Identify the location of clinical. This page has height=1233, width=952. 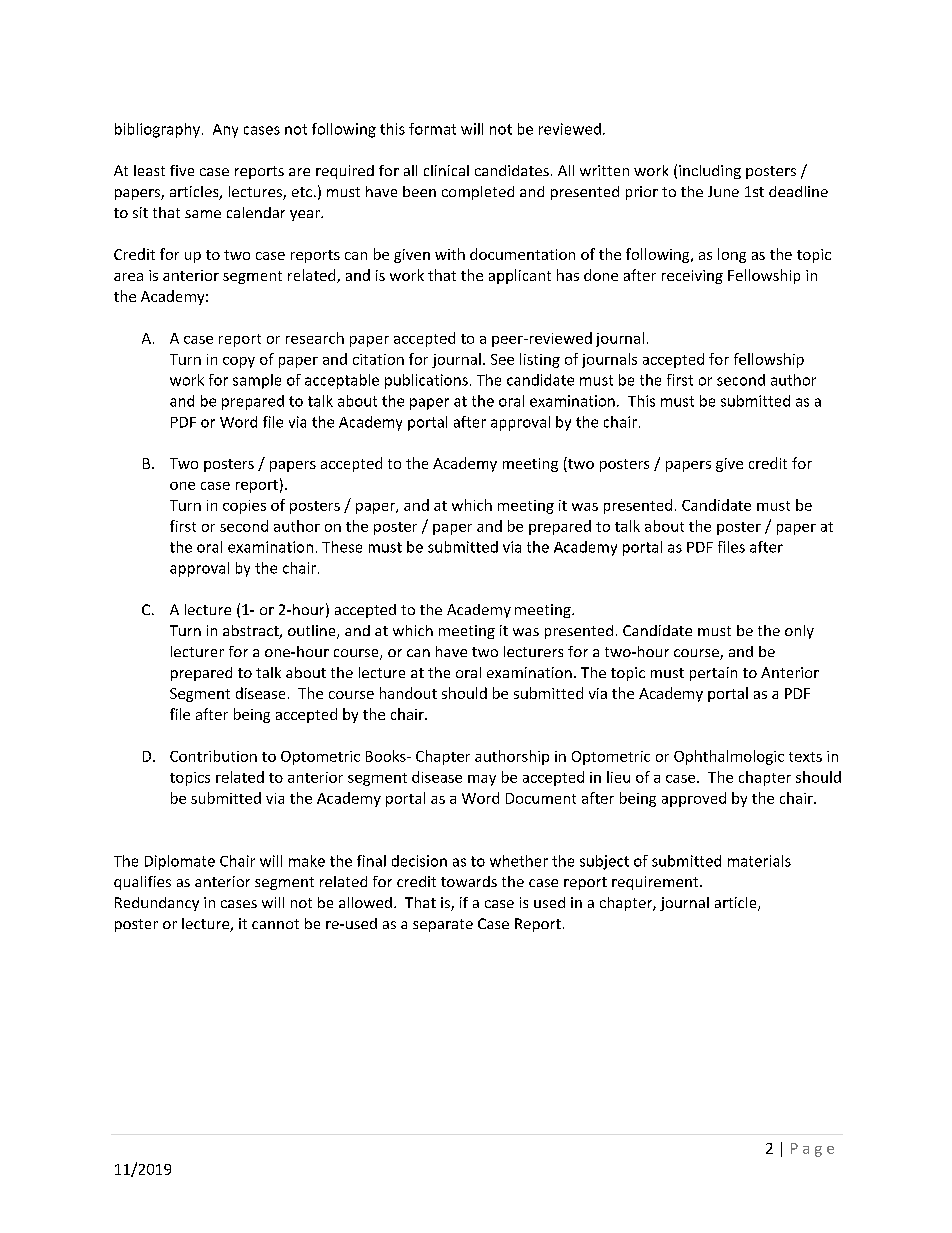
(446, 170).
